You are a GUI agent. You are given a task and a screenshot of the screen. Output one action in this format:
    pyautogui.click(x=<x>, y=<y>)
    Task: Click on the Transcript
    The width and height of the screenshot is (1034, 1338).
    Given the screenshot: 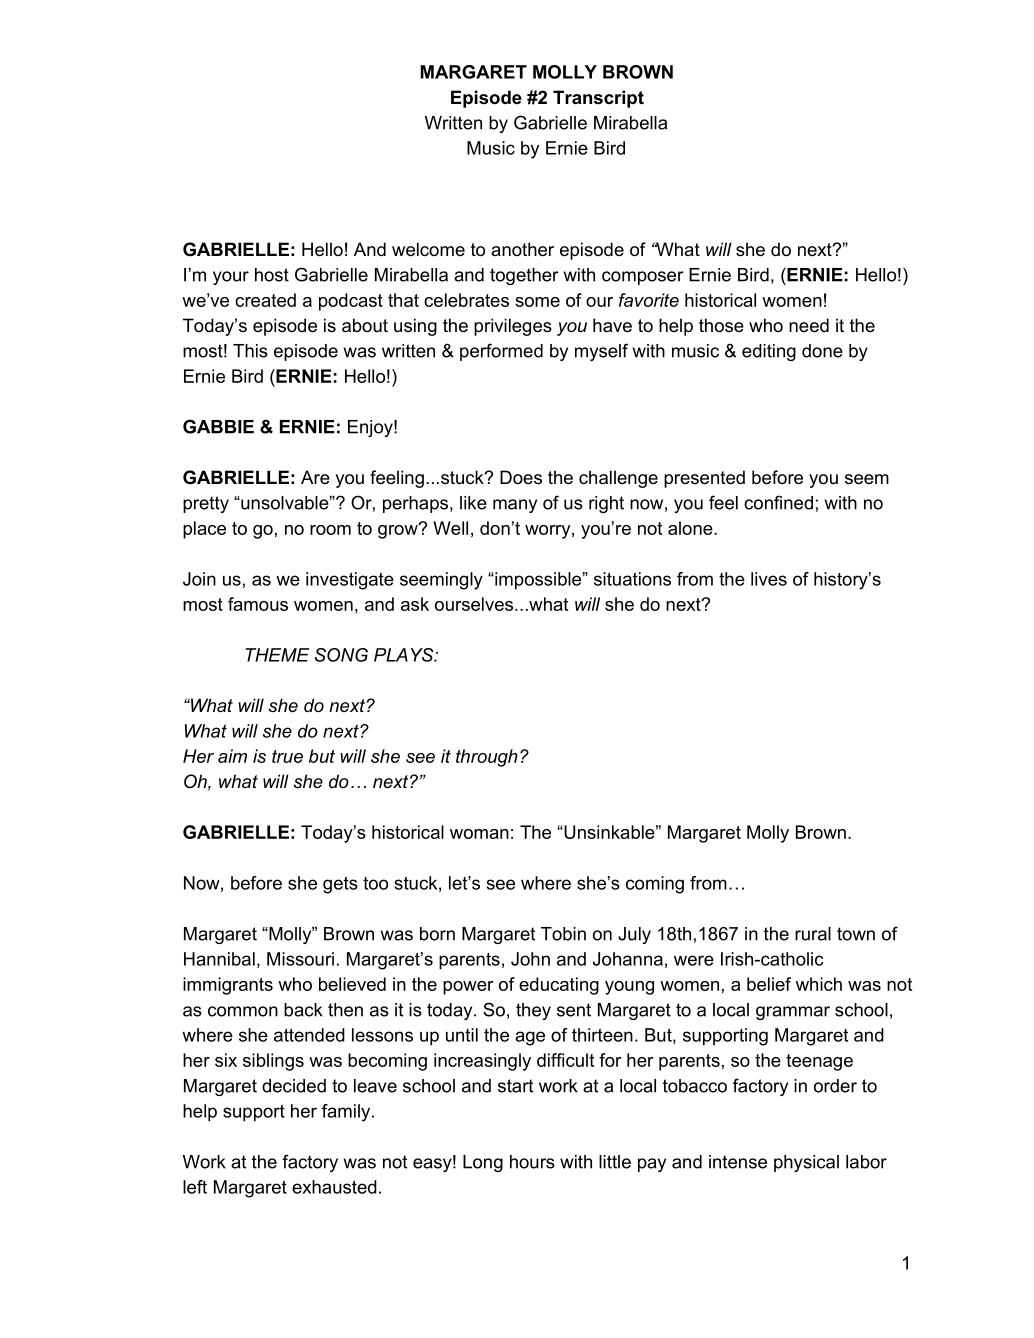 What is the action you would take?
    pyautogui.click(x=598, y=99)
